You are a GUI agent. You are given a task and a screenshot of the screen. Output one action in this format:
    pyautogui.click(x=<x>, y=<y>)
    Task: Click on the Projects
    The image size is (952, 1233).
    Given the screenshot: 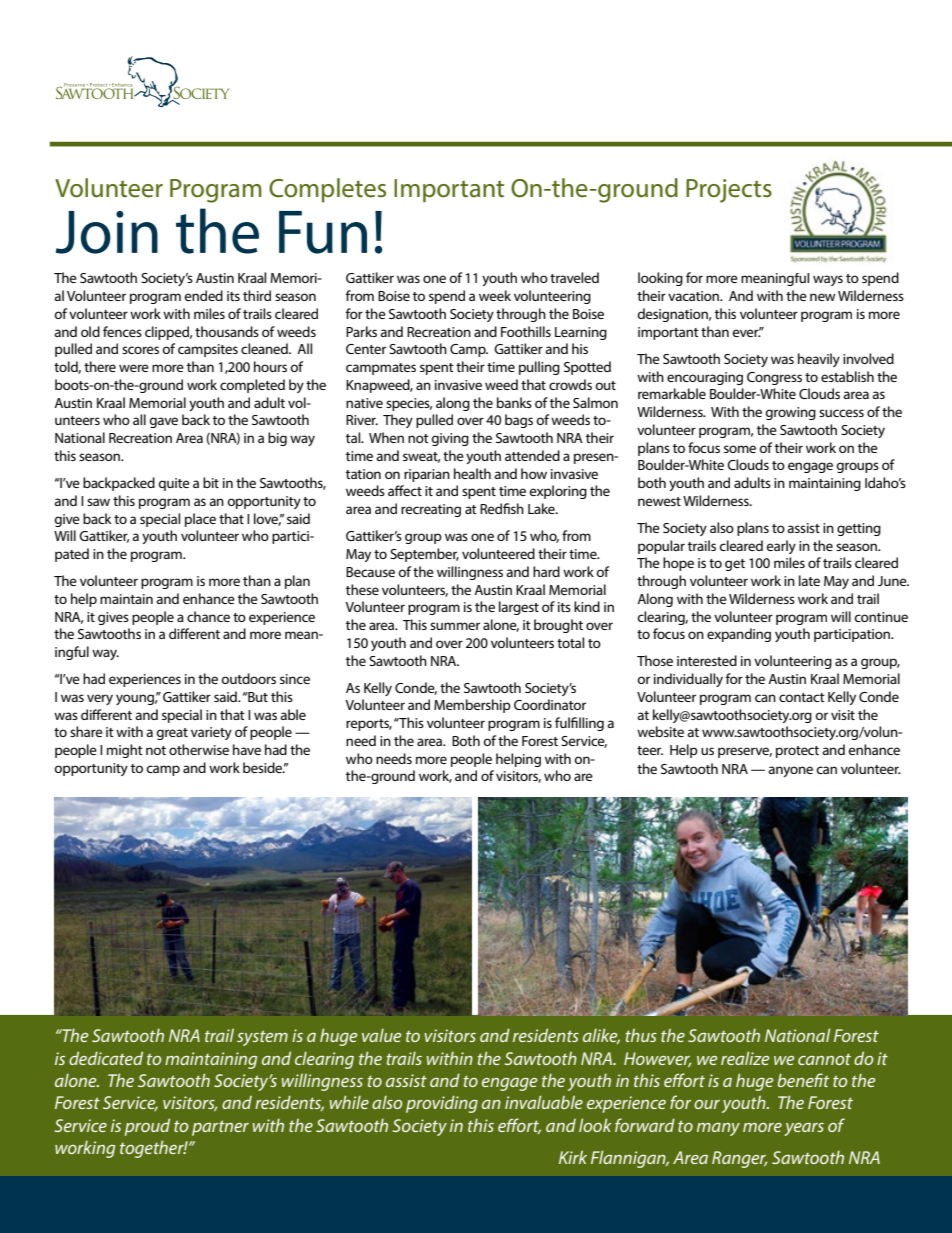 What is the action you would take?
    pyautogui.click(x=729, y=191)
